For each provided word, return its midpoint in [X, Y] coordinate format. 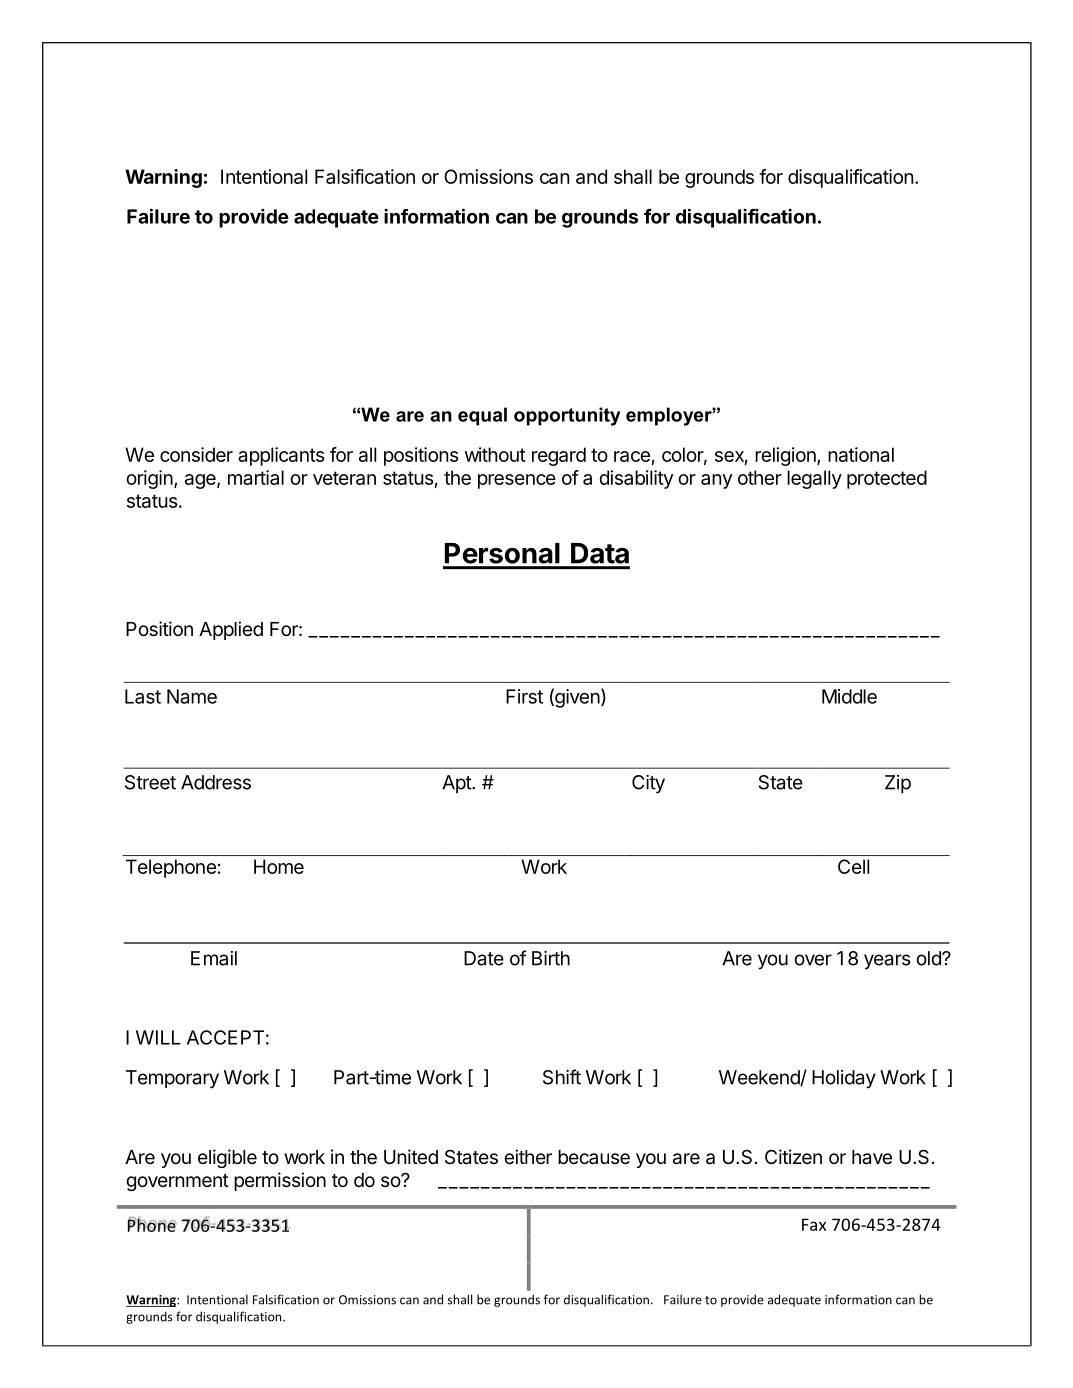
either [528, 1156]
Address [216, 782]
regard [559, 456]
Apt [457, 784]
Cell [853, 866]
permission [280, 1181]
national [861, 454]
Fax [814, 1224]
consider [196, 454]
